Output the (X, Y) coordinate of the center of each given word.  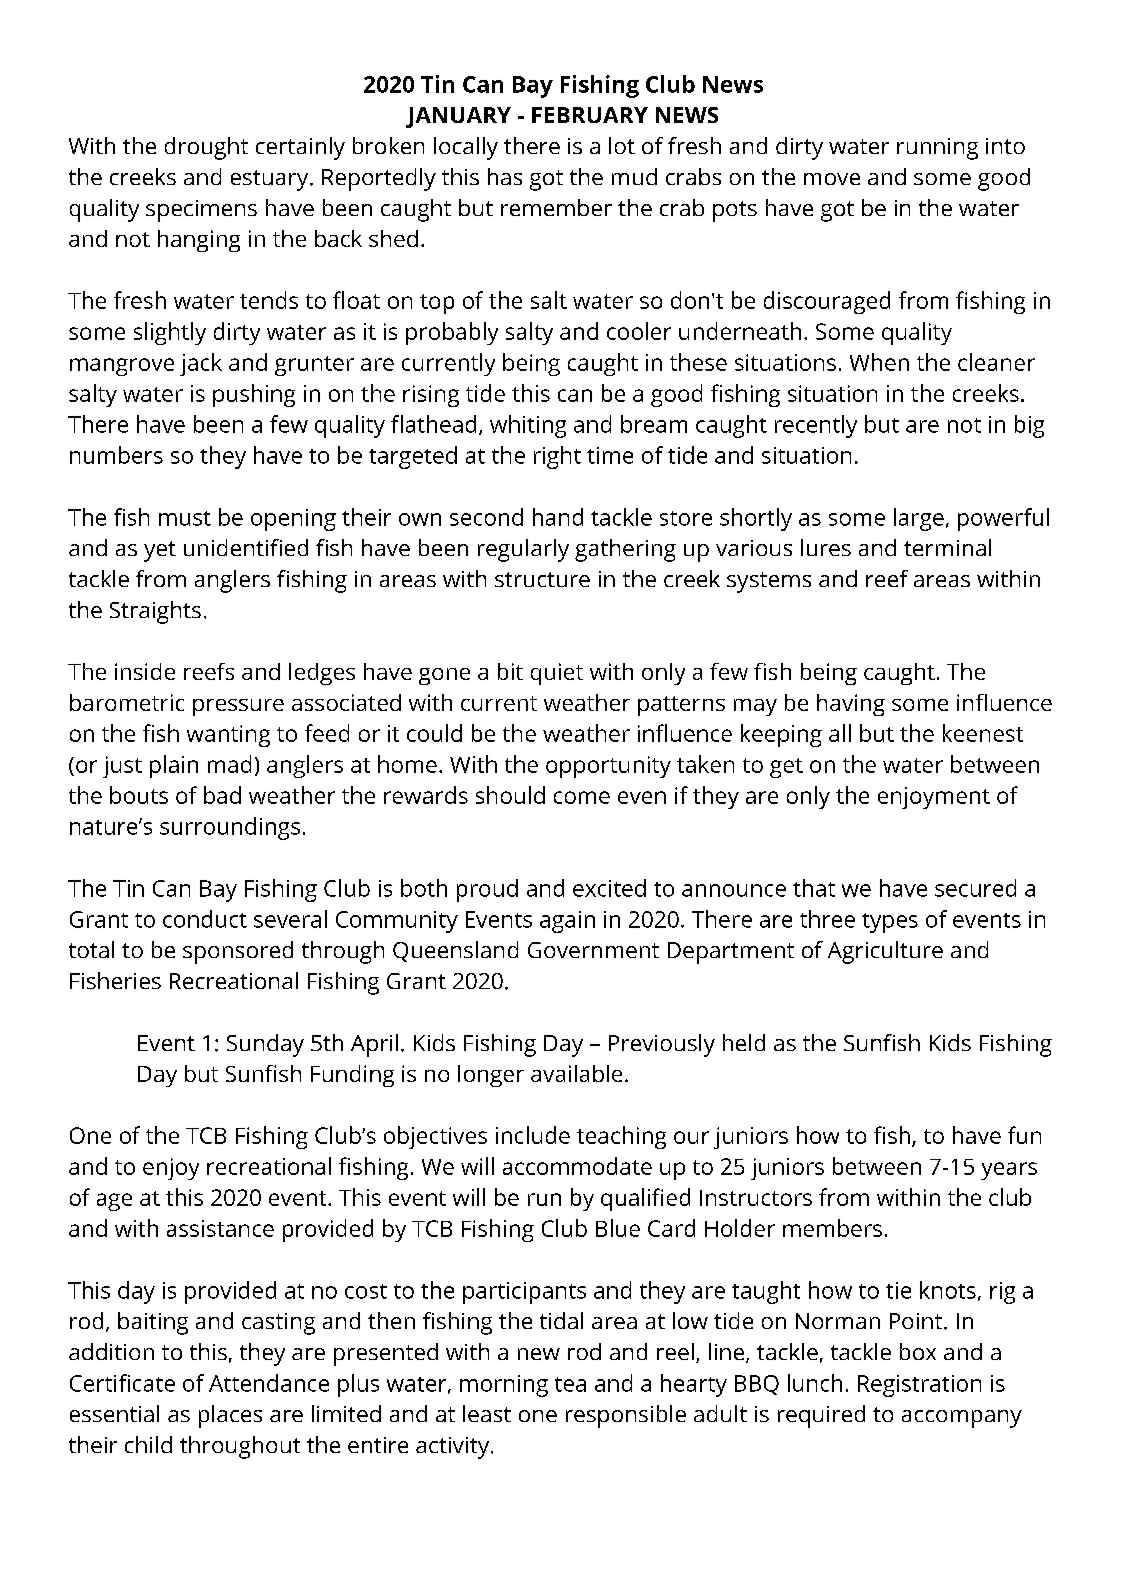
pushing (254, 395)
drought (206, 148)
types (890, 923)
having (851, 705)
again (567, 922)
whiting (528, 426)
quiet (557, 674)
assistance (220, 1228)
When (879, 362)
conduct (205, 919)
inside (145, 671)
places (230, 1416)
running (937, 149)
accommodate (577, 1166)
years (1009, 1171)
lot (622, 145)
